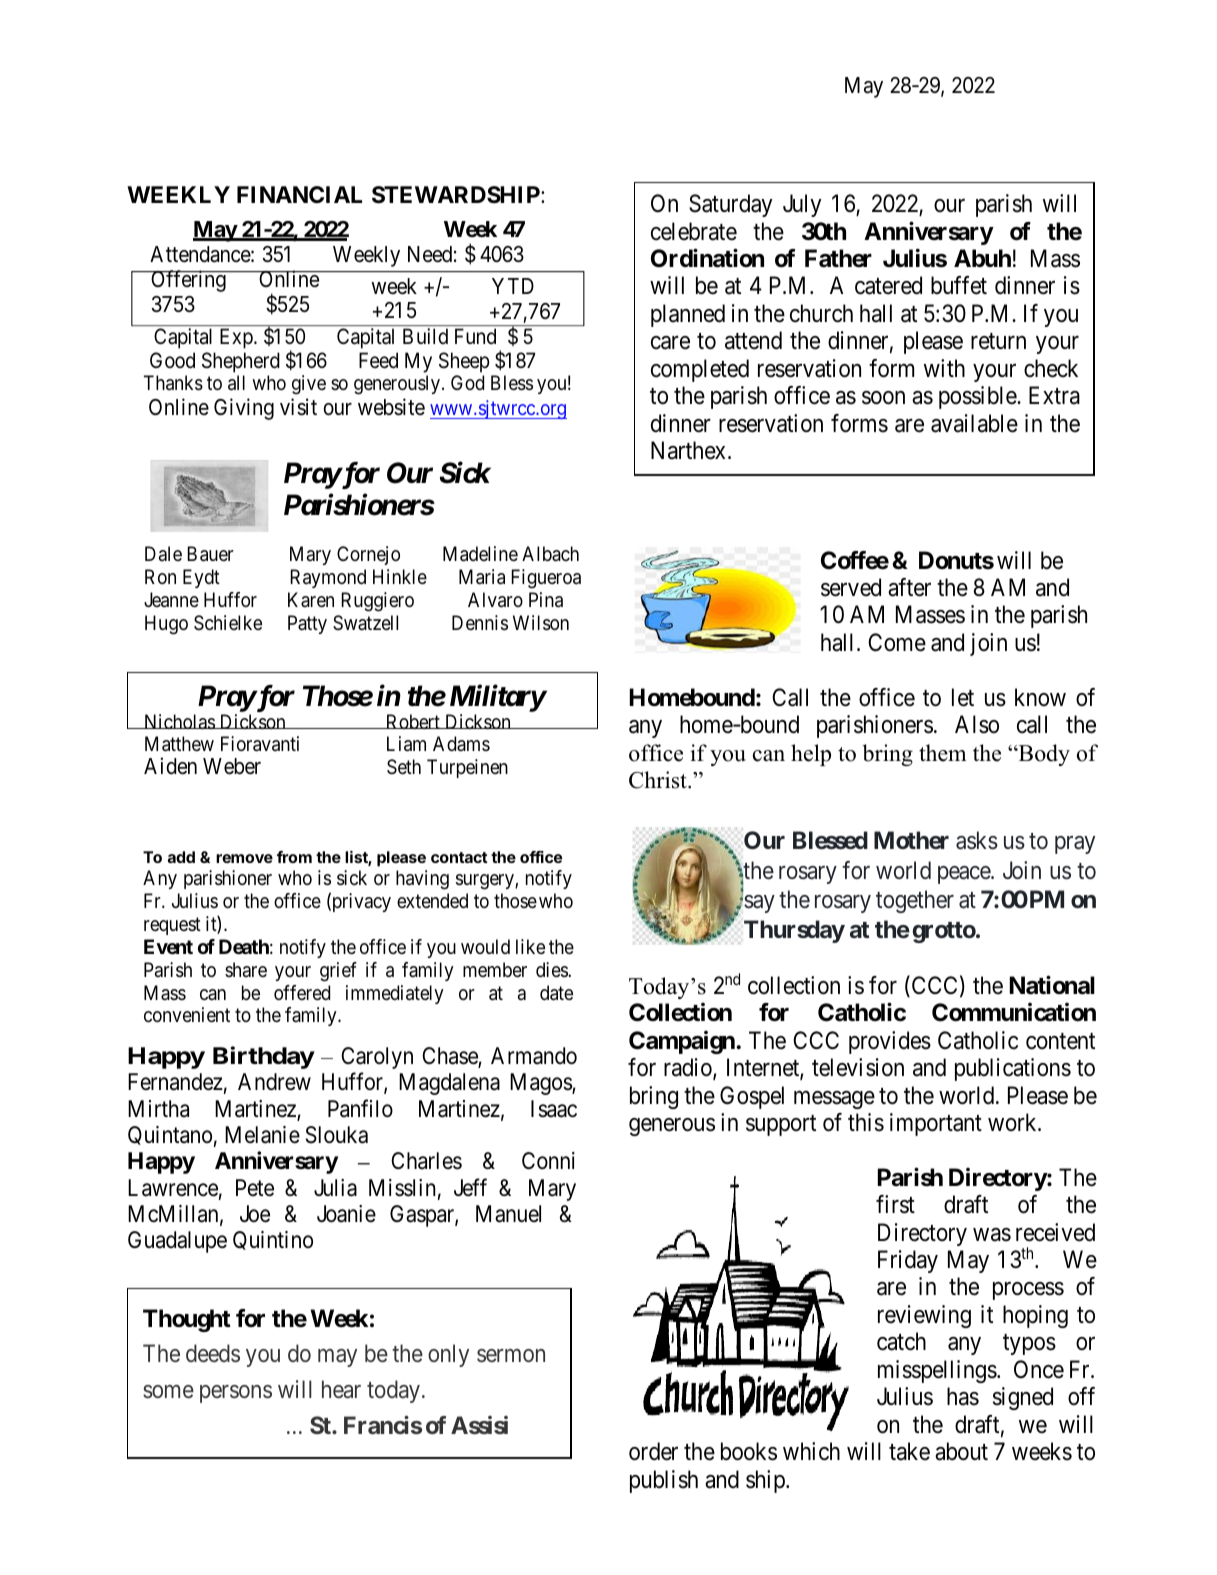 The height and width of the document is (1575, 1217). Describe the element at coordinates (541, 623) in the document. I see `Wilson` at that location.
